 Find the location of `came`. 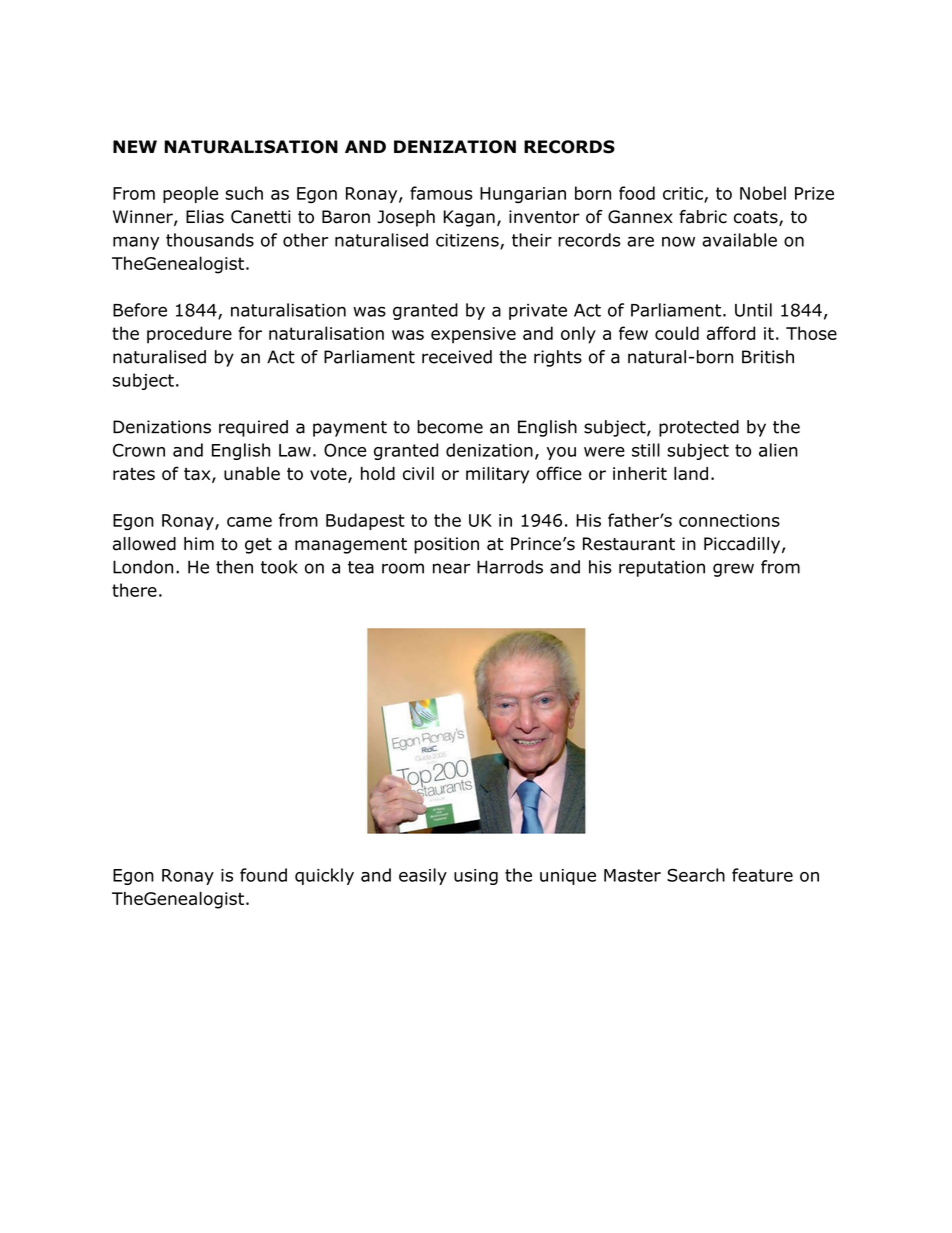

came is located at coordinates (249, 522).
